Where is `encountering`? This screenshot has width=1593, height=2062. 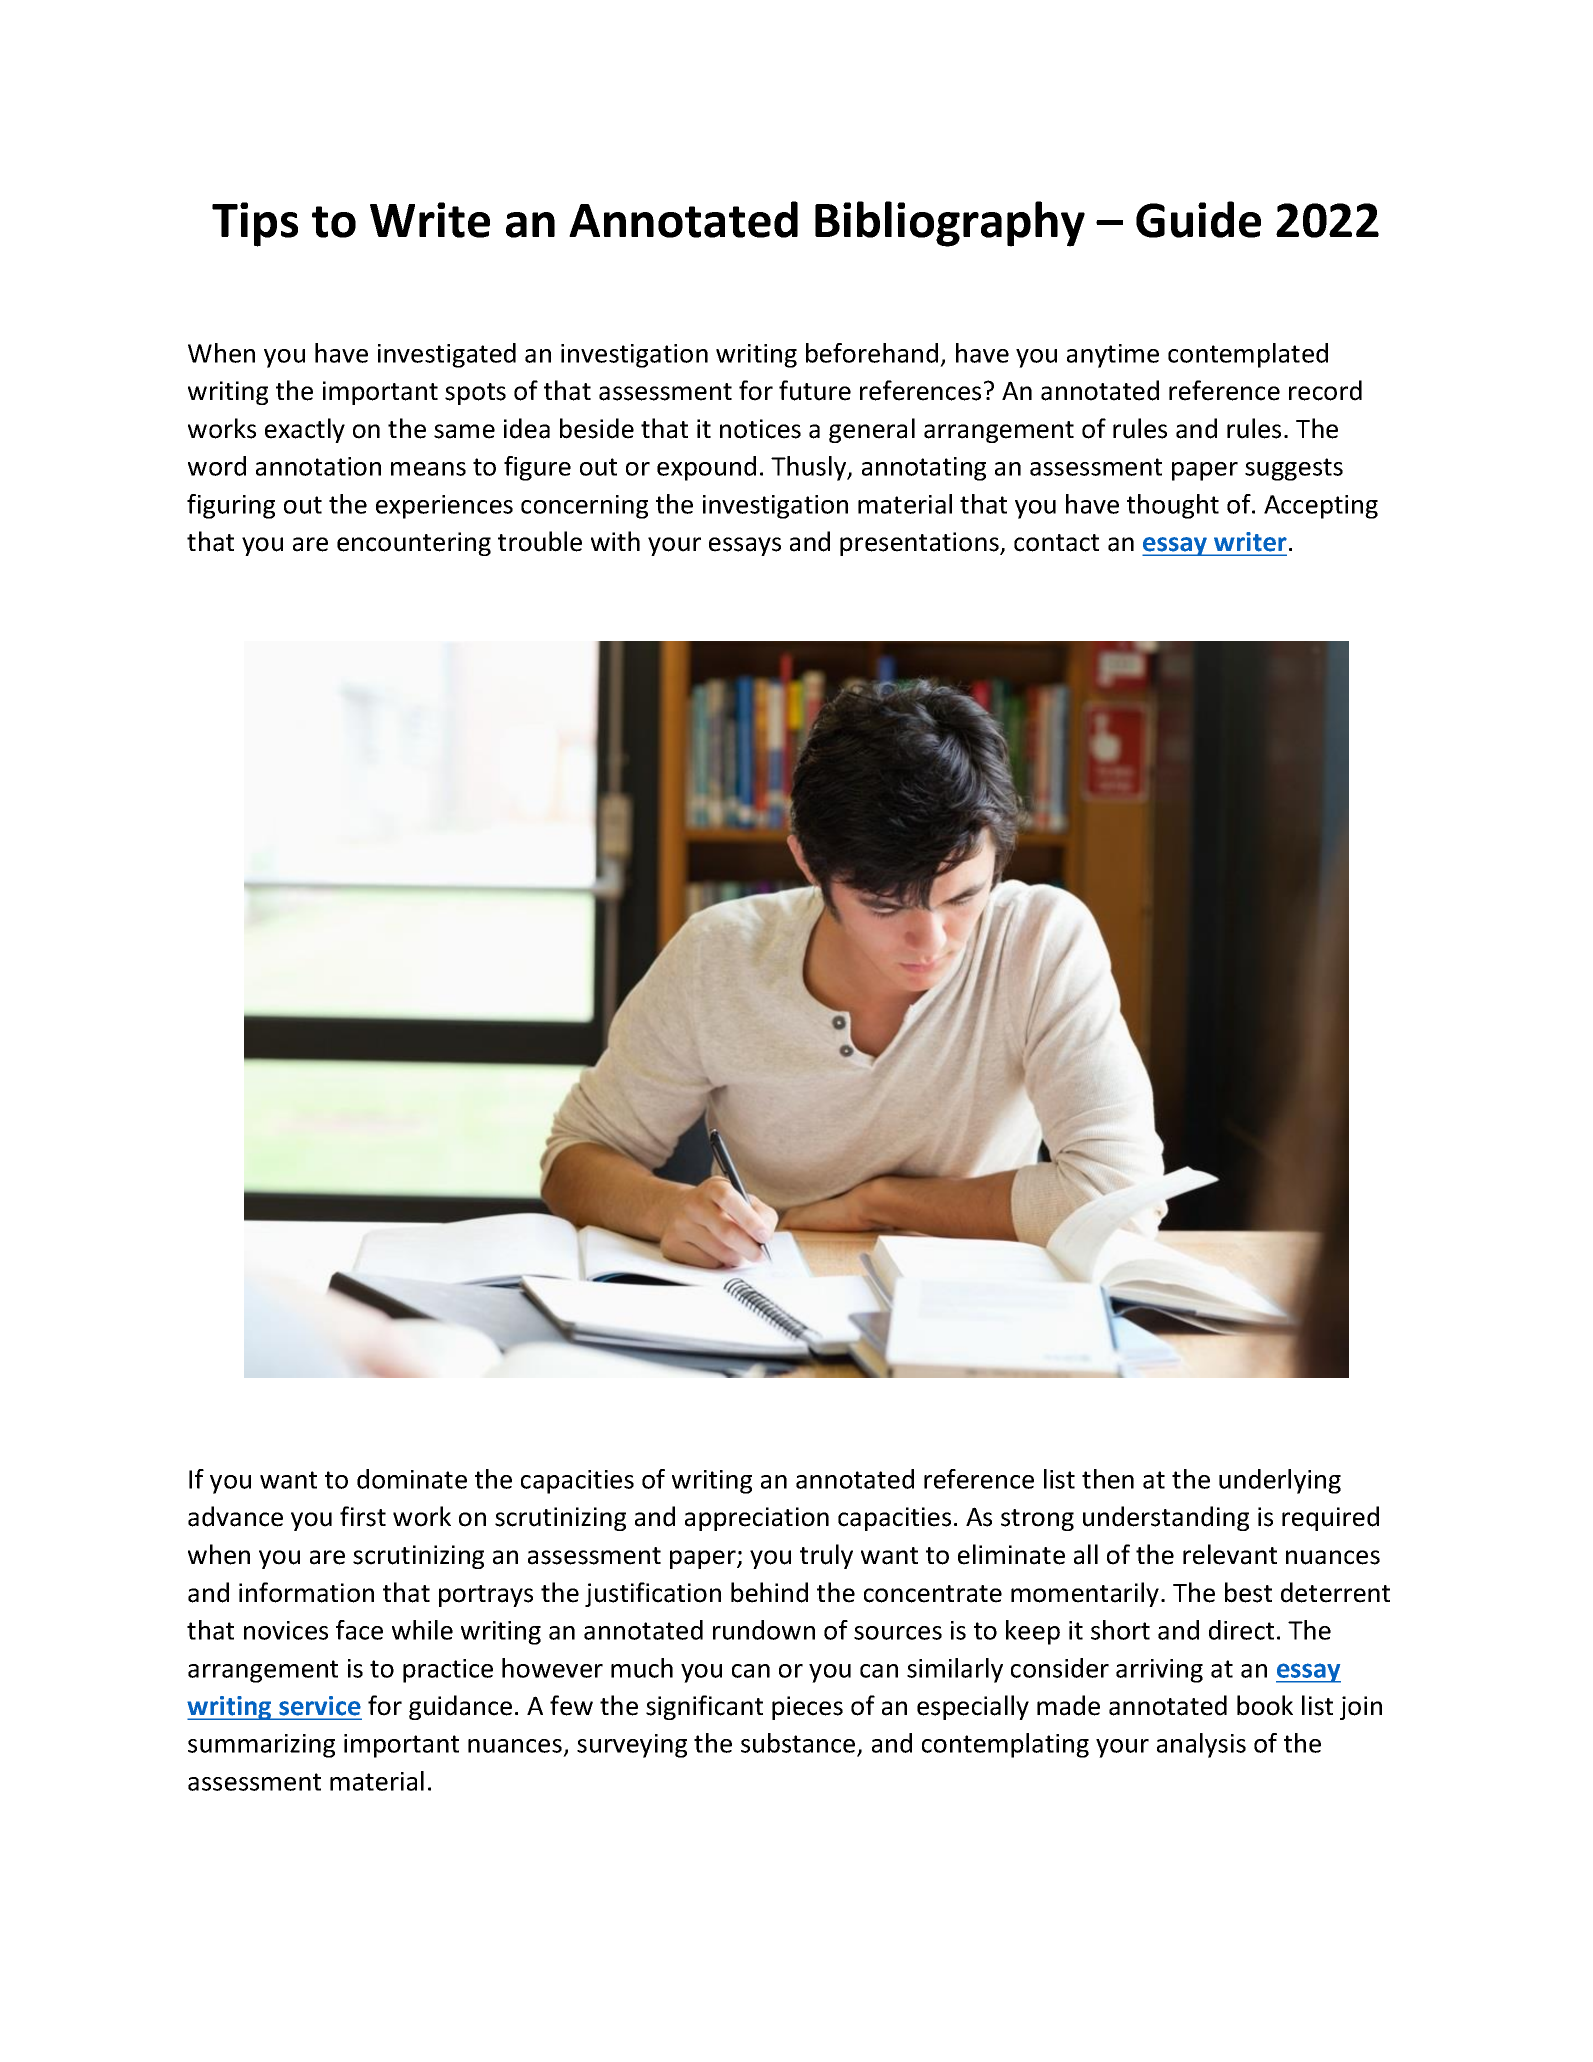
encountering is located at coordinates (414, 544).
